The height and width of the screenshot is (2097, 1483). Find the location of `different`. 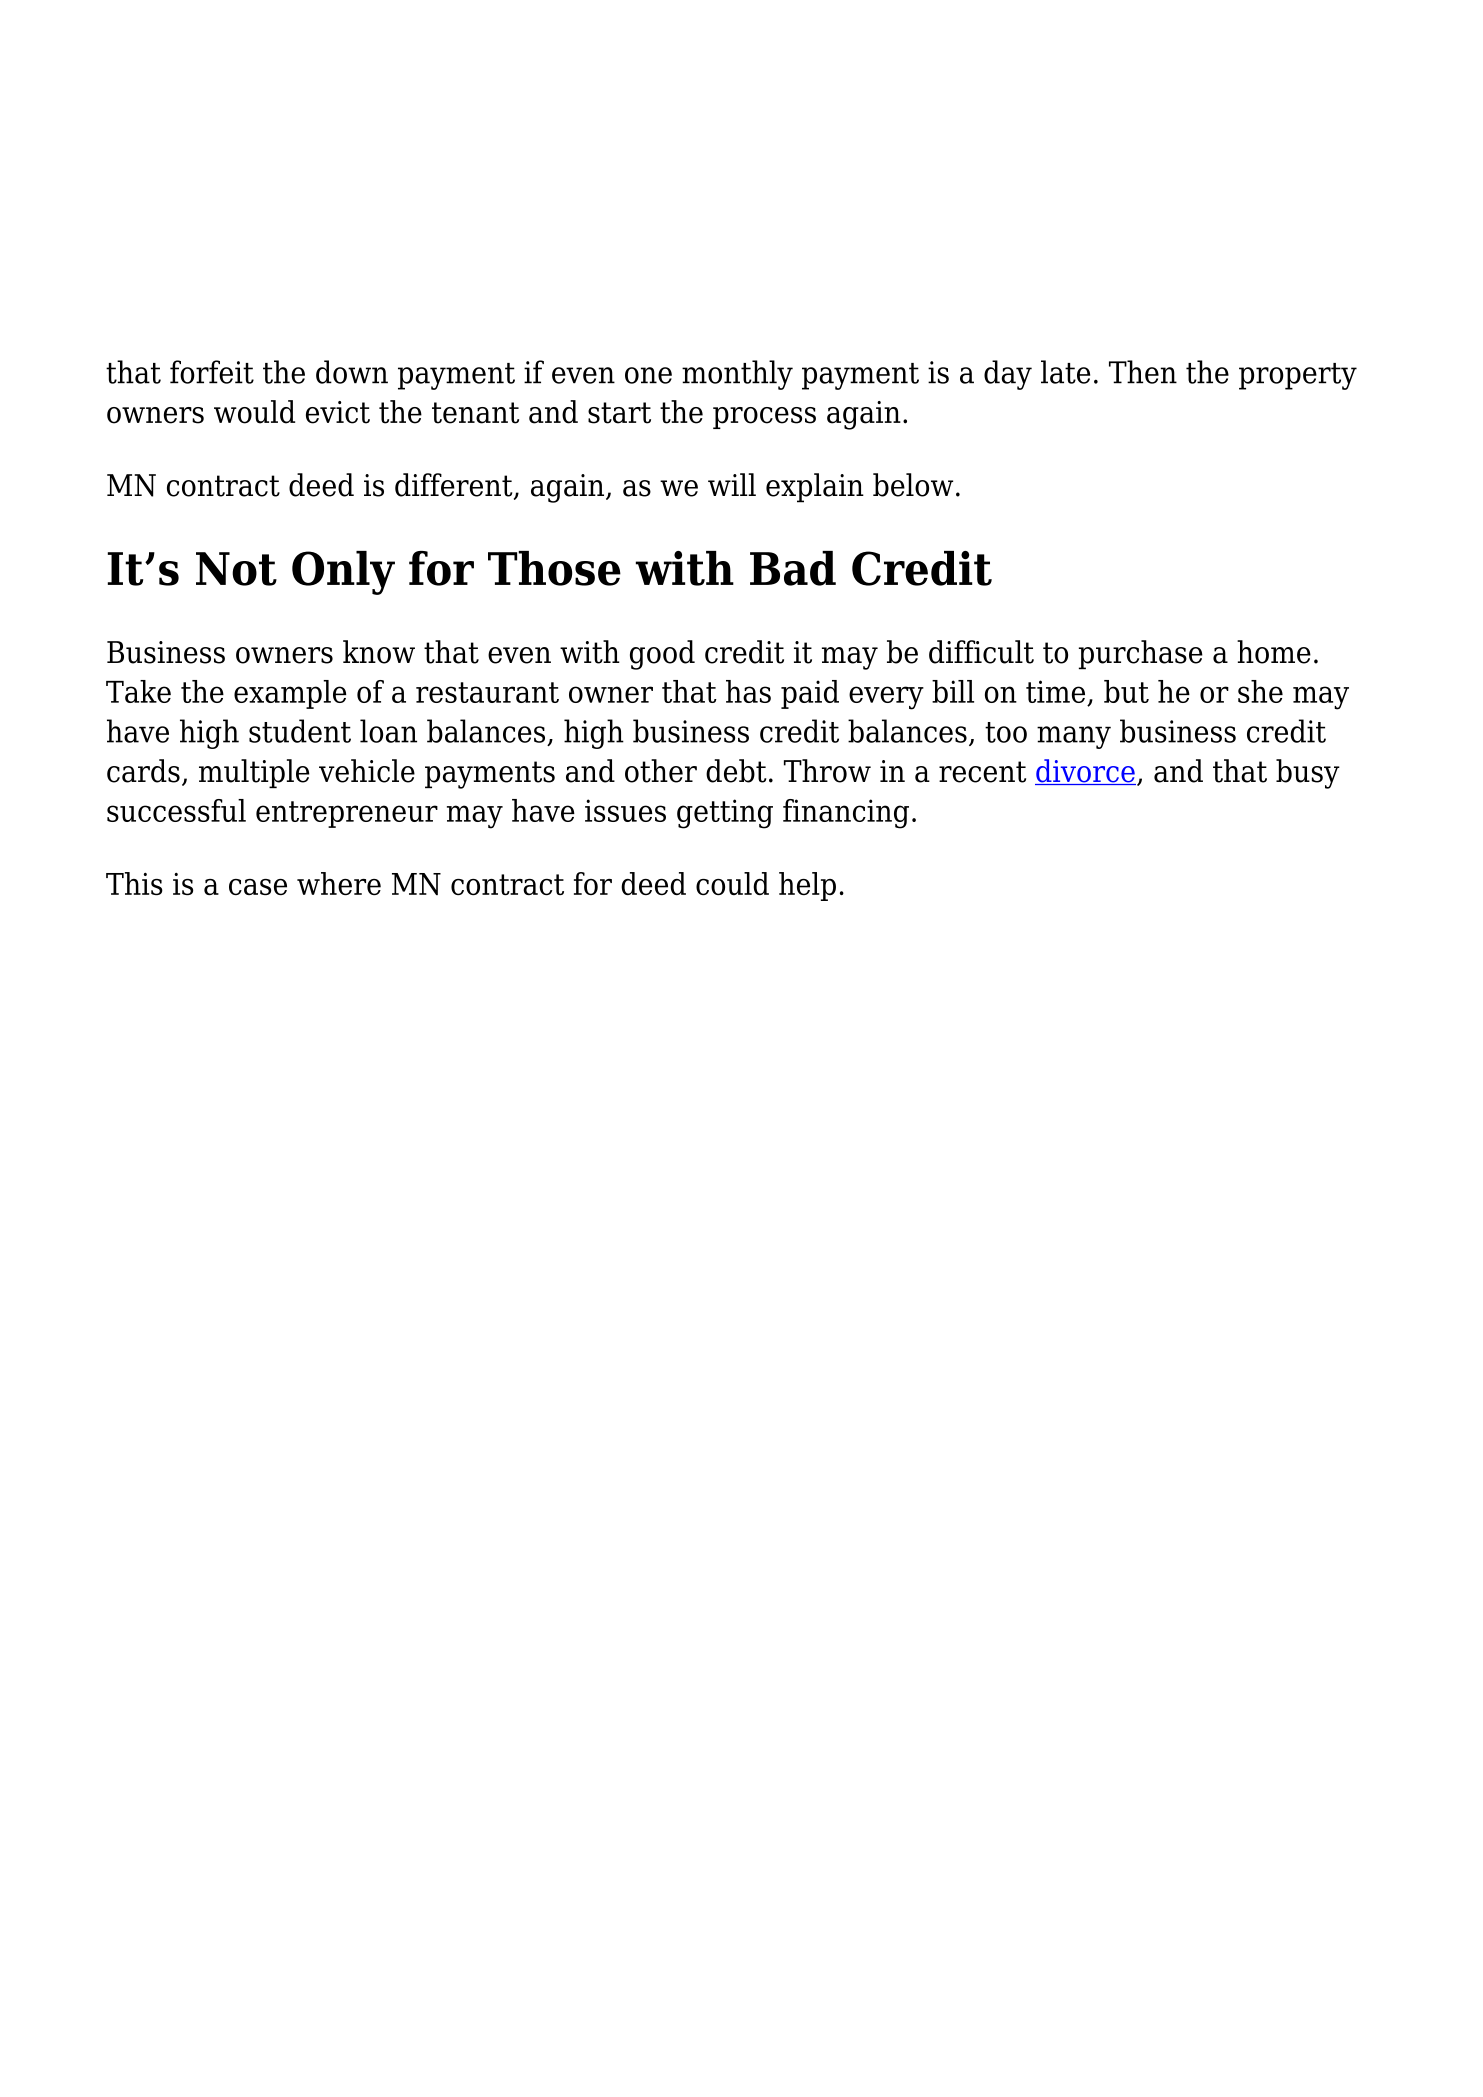

different is located at coordinates (455, 486).
